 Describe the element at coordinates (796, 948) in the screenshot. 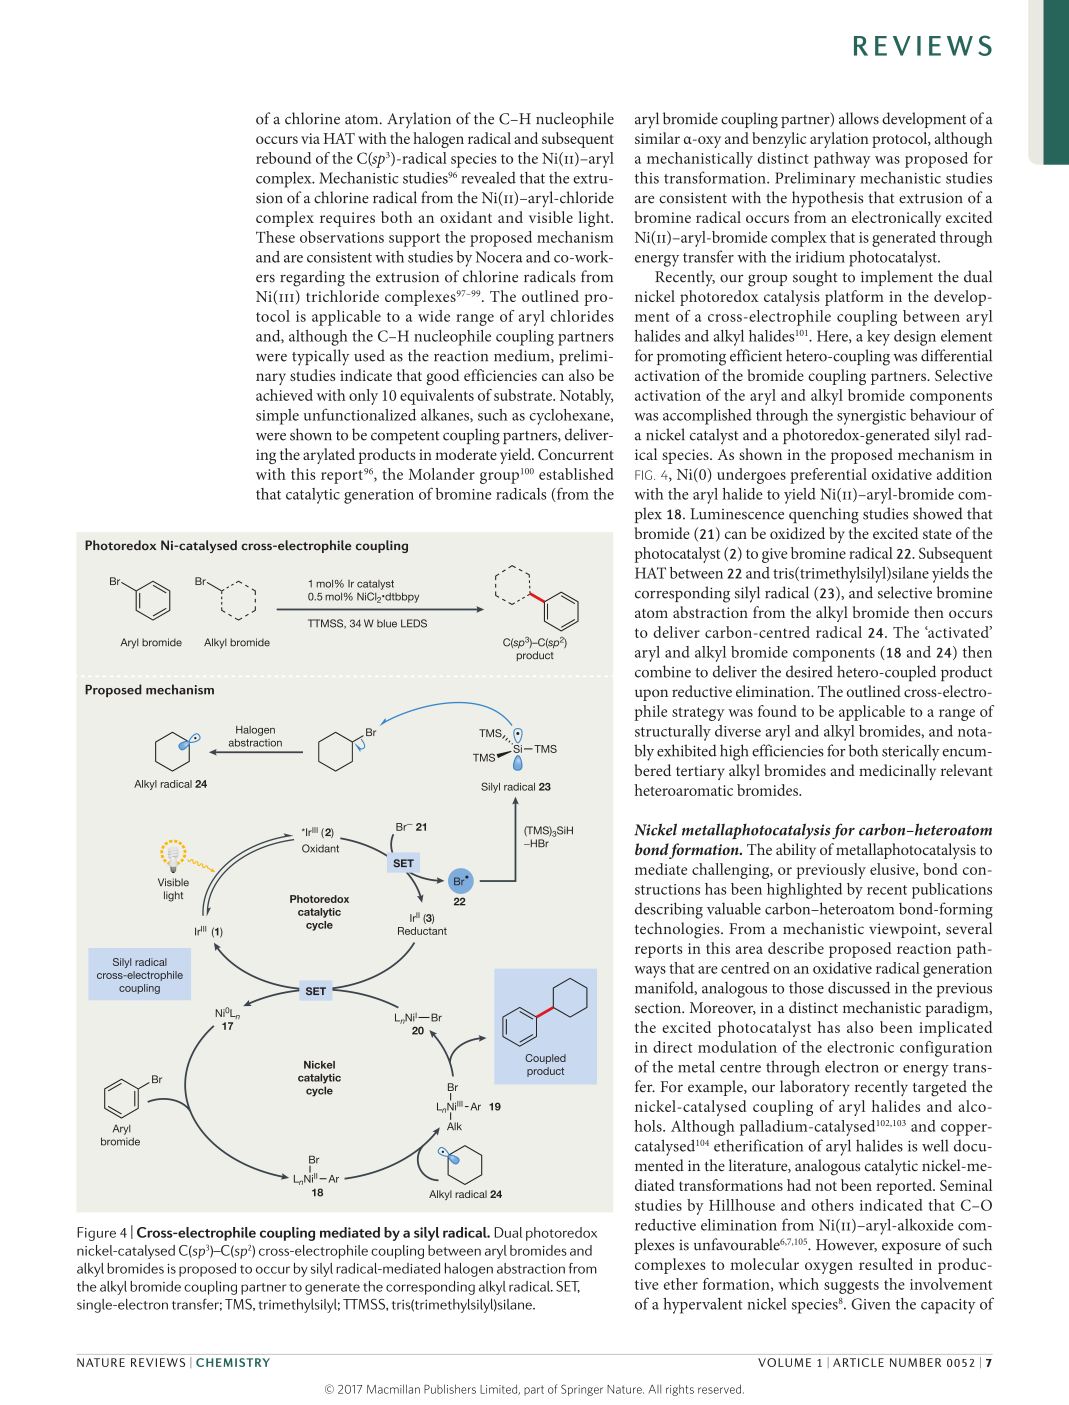

I see `describe` at that location.
